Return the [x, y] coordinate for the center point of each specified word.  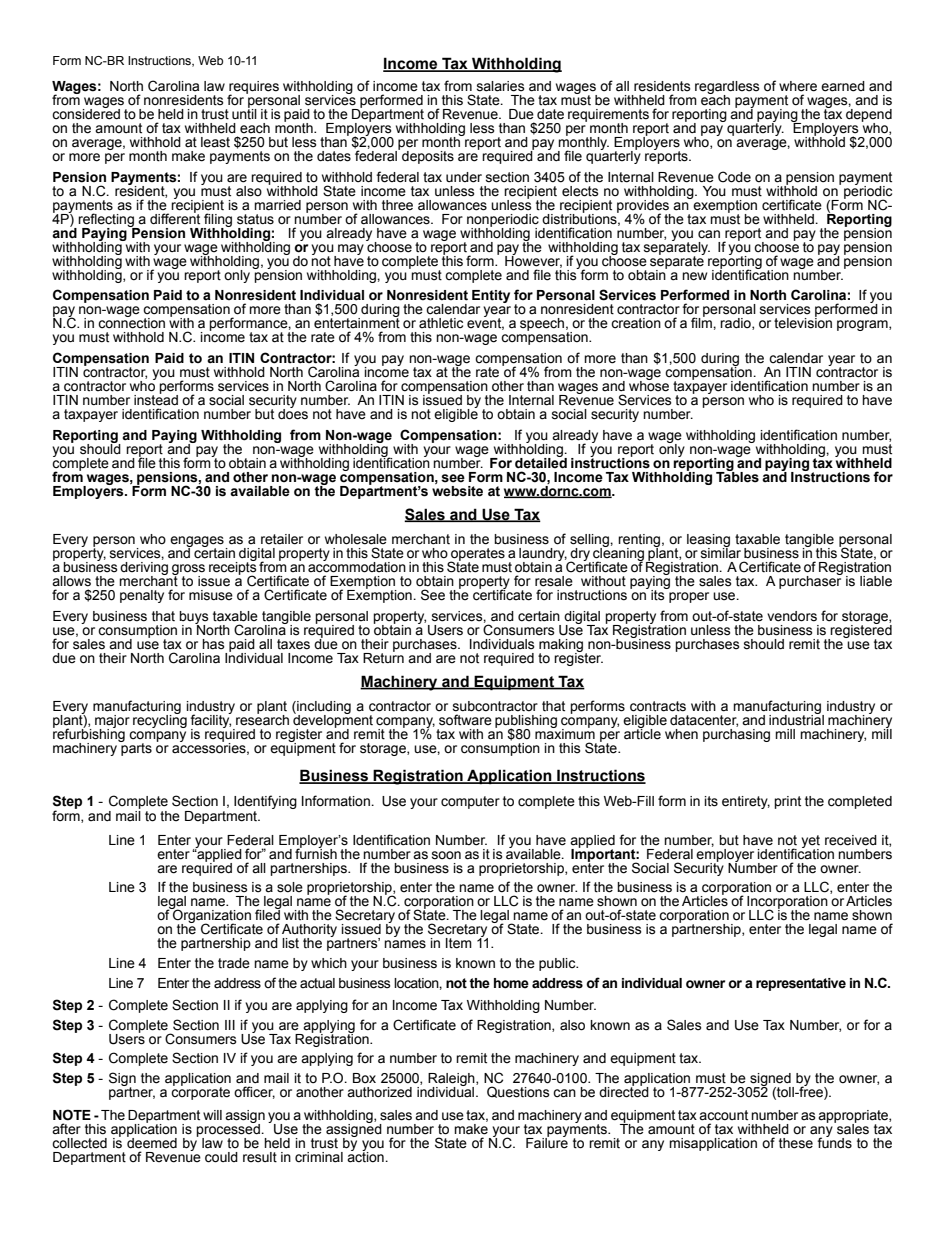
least [215, 142]
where [798, 86]
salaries [501, 86]
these [796, 1143]
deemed [152, 1142]
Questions [518, 1092]
